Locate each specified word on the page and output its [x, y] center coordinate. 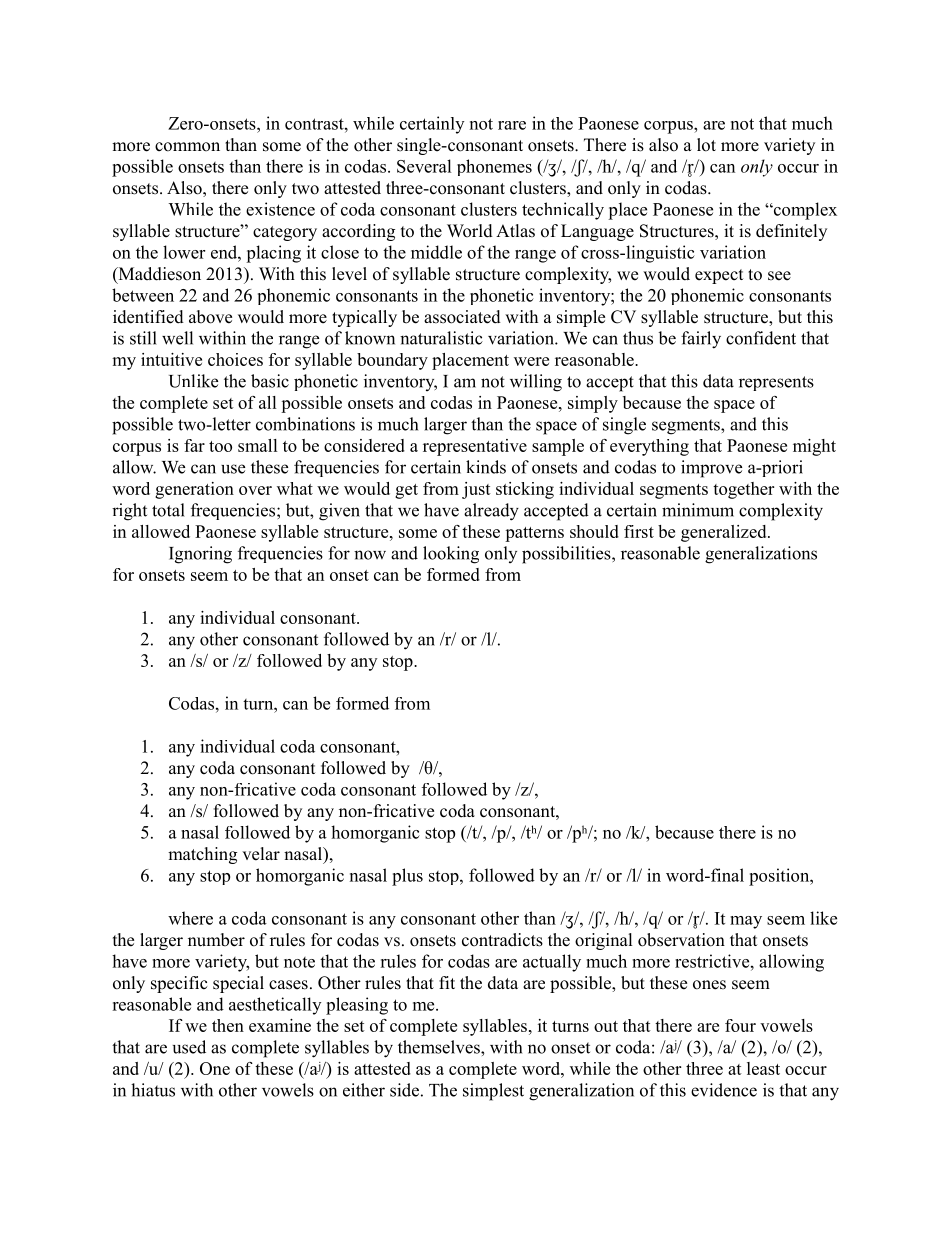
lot [706, 145]
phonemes [494, 167]
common [187, 147]
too [220, 446]
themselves [440, 1047]
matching [202, 855]
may [746, 922]
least [763, 1068]
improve [711, 469]
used [189, 1047]
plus [407, 877]
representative [475, 447]
